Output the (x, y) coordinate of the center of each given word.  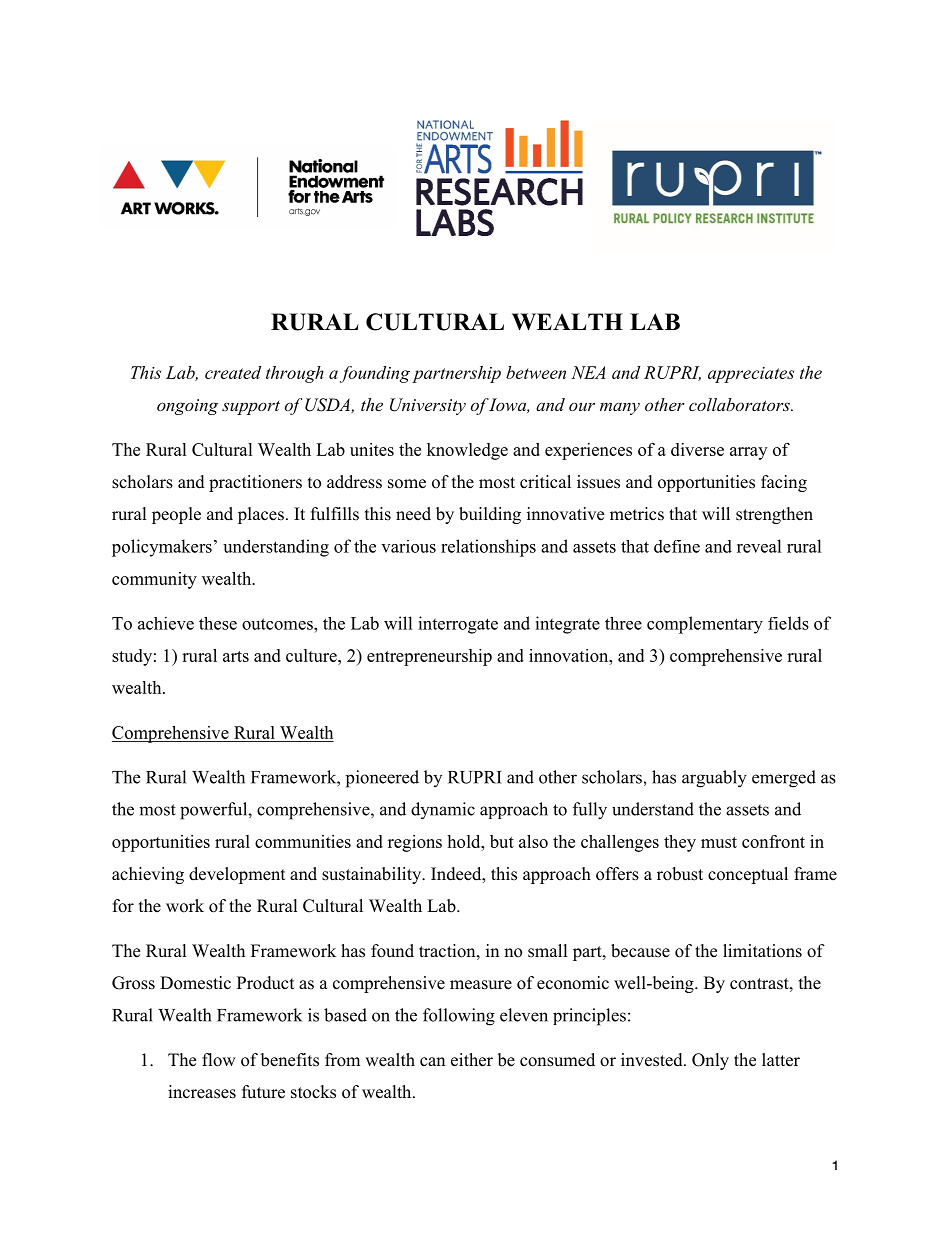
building (490, 515)
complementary (705, 625)
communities (303, 841)
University (428, 406)
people (176, 515)
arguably (714, 779)
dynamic (443, 810)
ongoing (187, 407)
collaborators (740, 404)
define (677, 546)
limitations (762, 951)
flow (219, 1060)
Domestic (195, 983)
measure (481, 985)
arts (236, 656)
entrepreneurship (429, 657)
